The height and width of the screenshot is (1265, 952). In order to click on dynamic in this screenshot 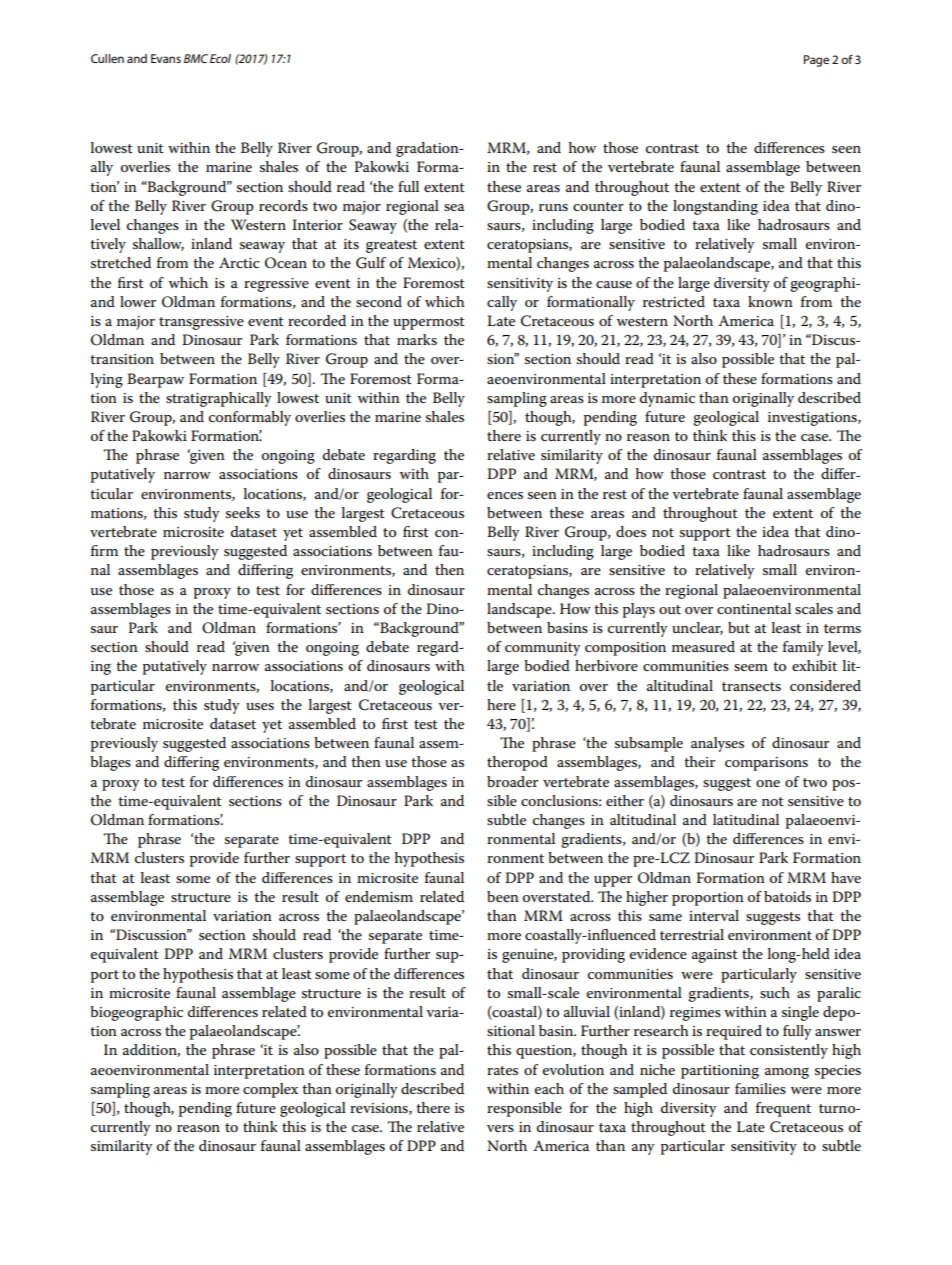, I will do `click(667, 399)`.
